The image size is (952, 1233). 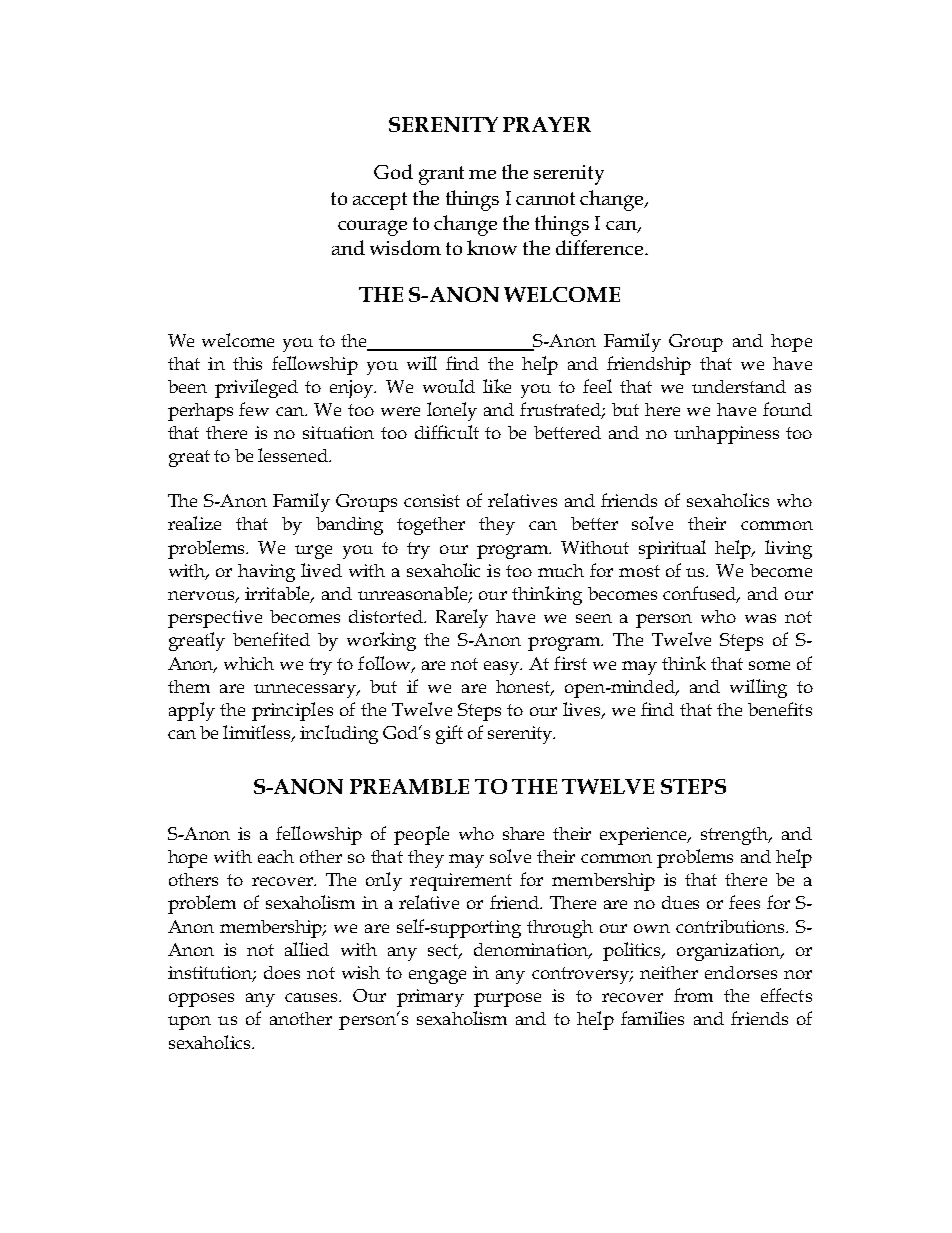 What do you see at coordinates (736, 836) in the page?
I see `strength` at bounding box center [736, 836].
